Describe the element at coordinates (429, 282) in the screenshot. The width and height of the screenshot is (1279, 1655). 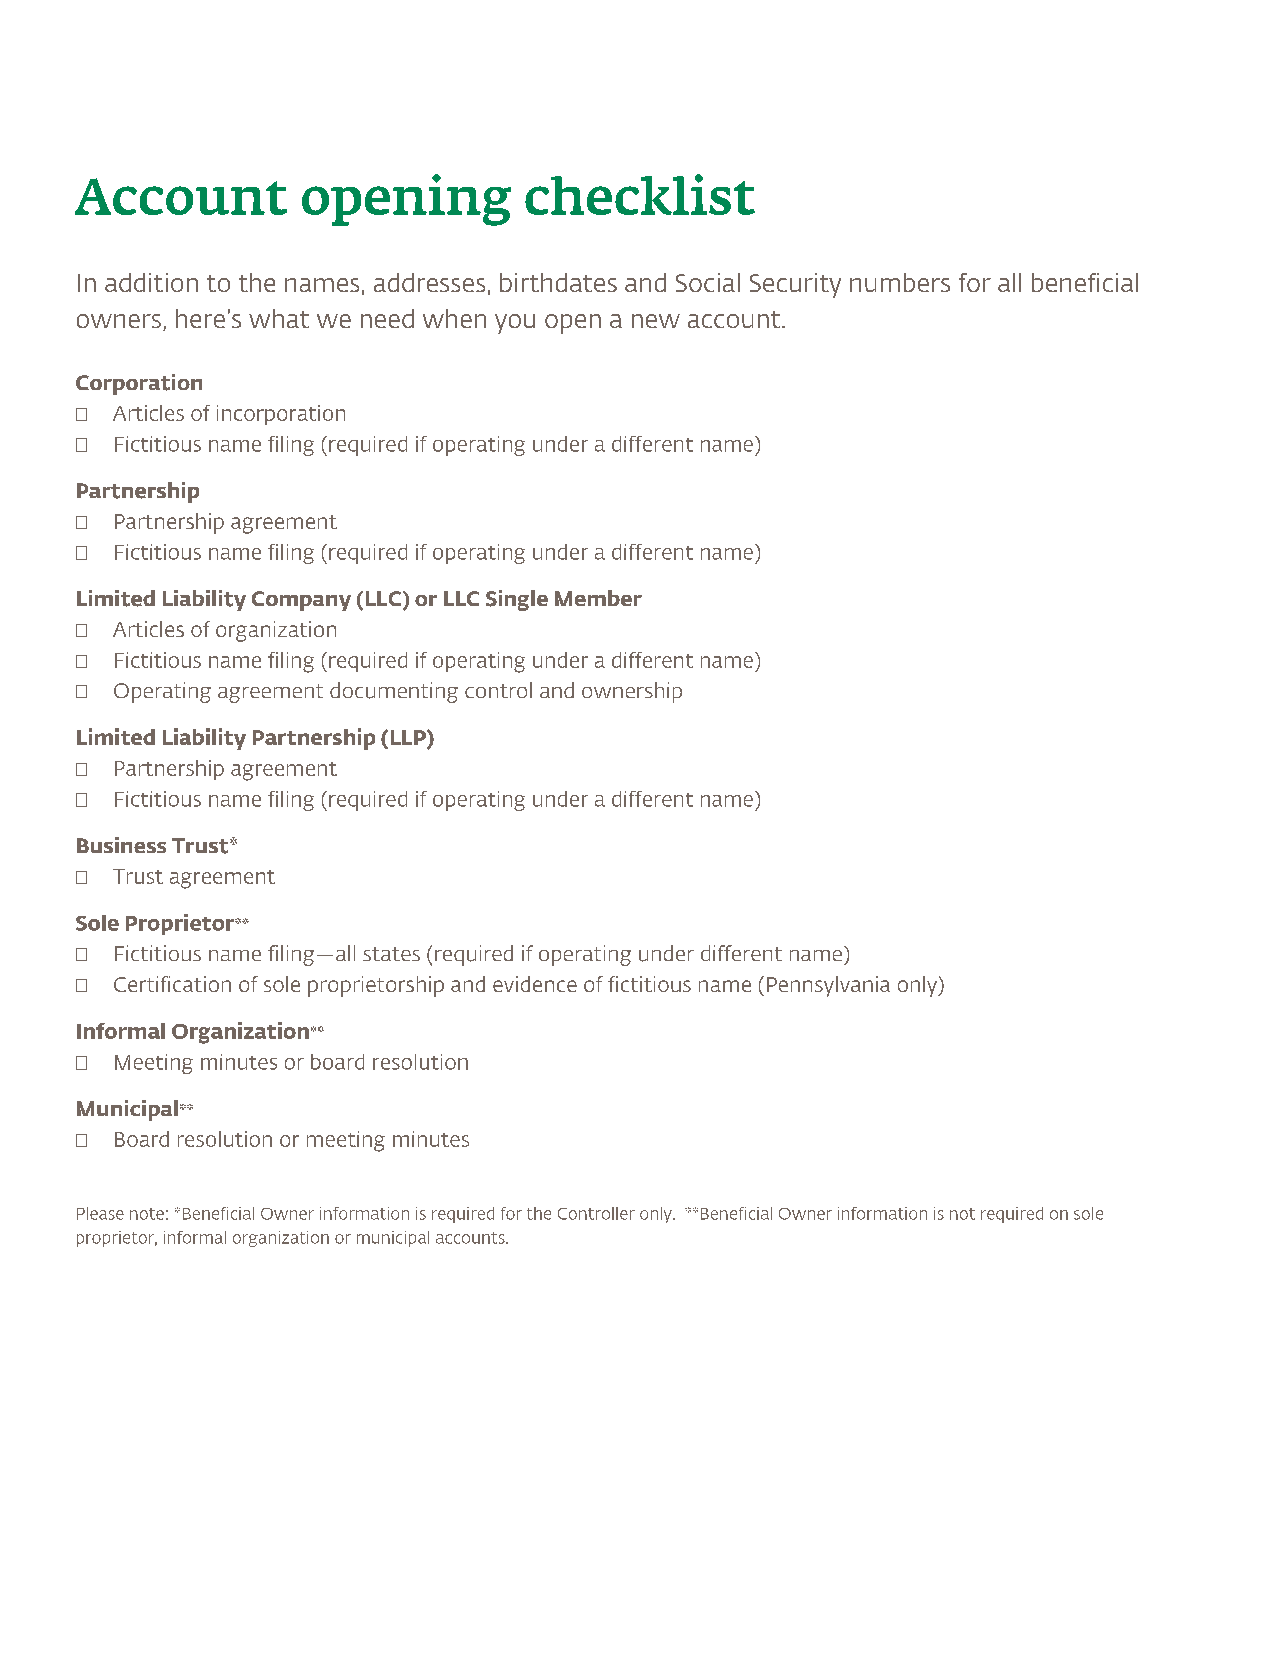
I see `addresses` at that location.
